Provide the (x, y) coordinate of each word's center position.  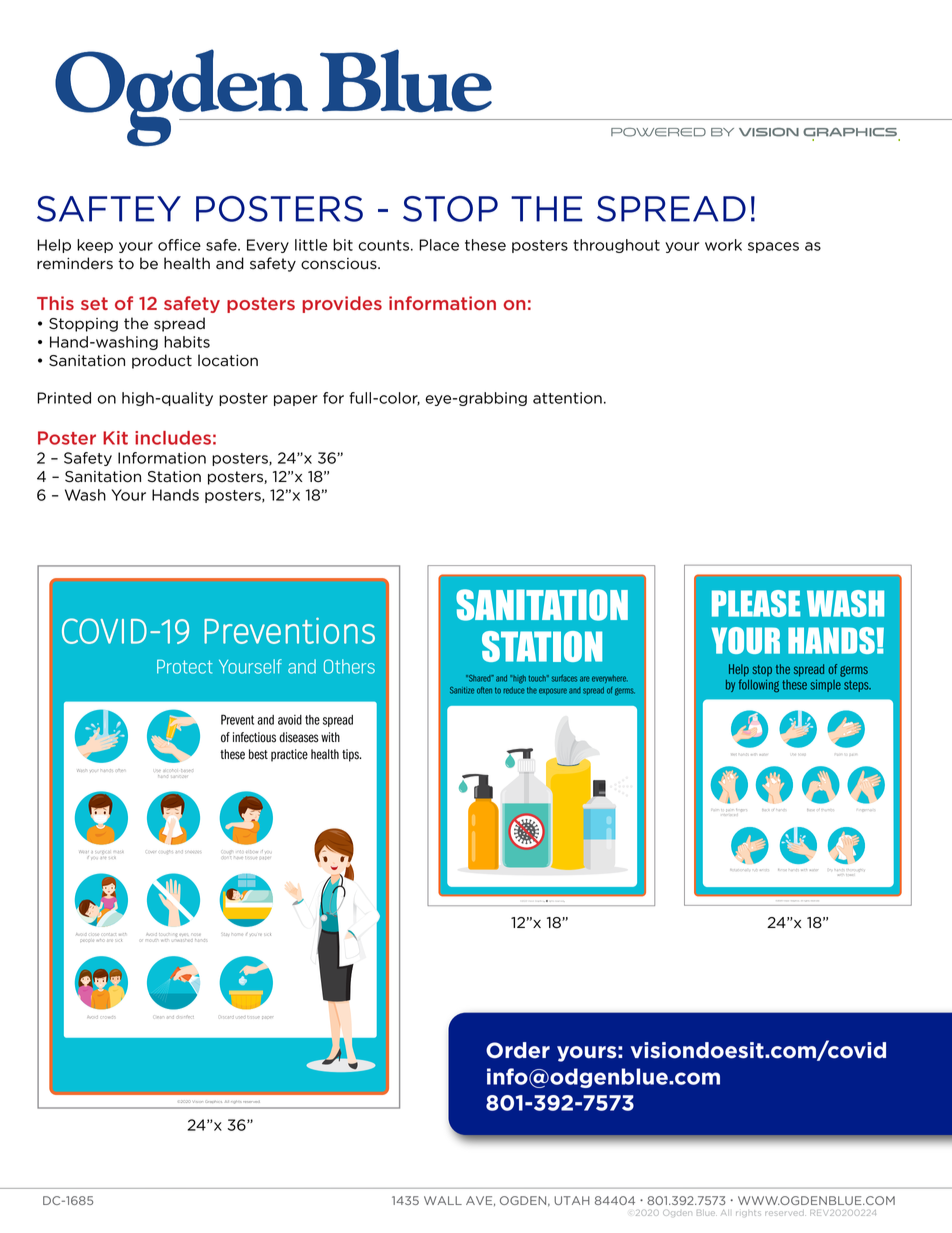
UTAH (572, 1200)
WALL (443, 1200)
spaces (773, 247)
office (179, 245)
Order (518, 1050)
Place (439, 245)
